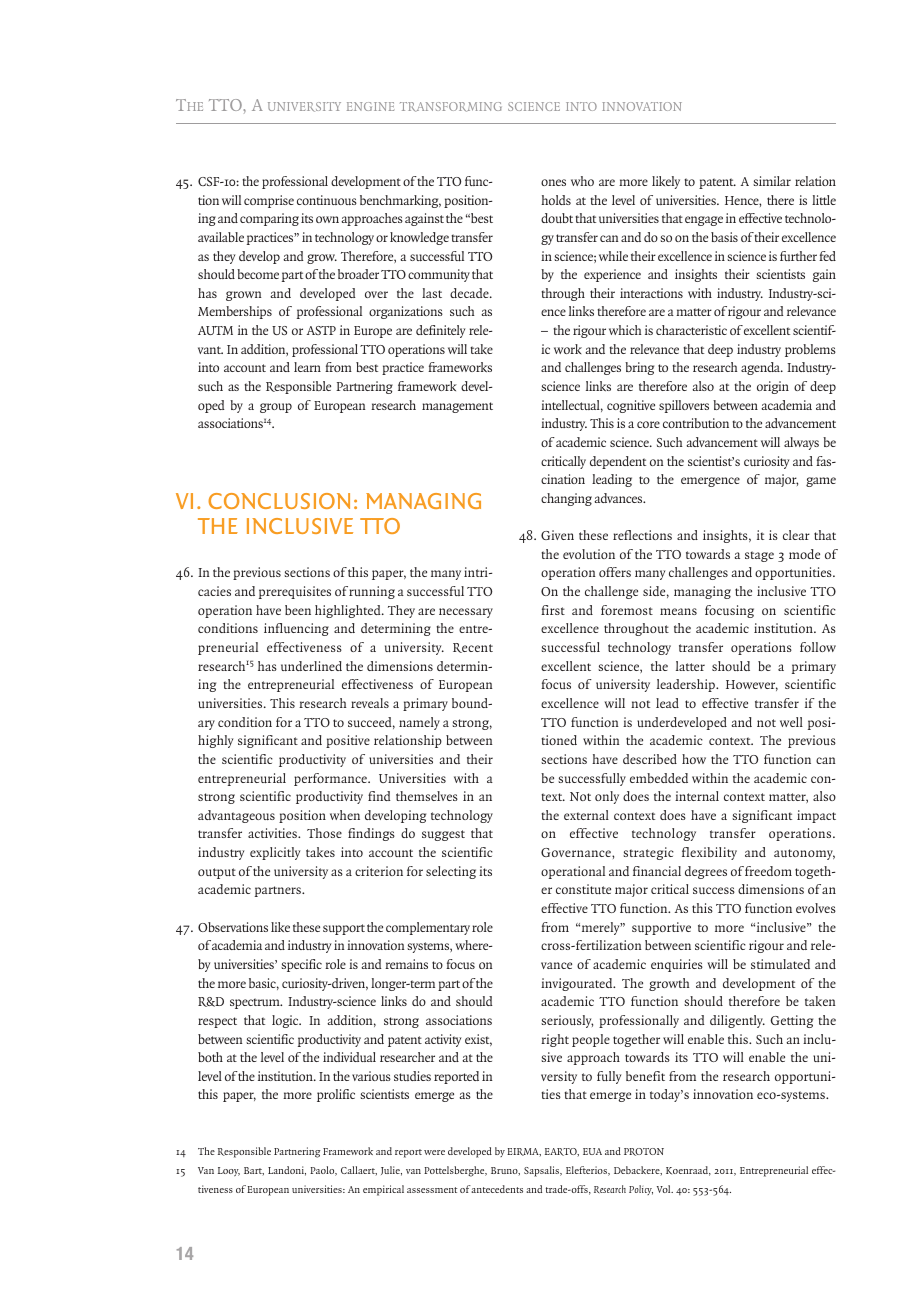  What do you see at coordinates (279, 501) in the screenshot?
I see `CONCLUSION` at bounding box center [279, 501].
